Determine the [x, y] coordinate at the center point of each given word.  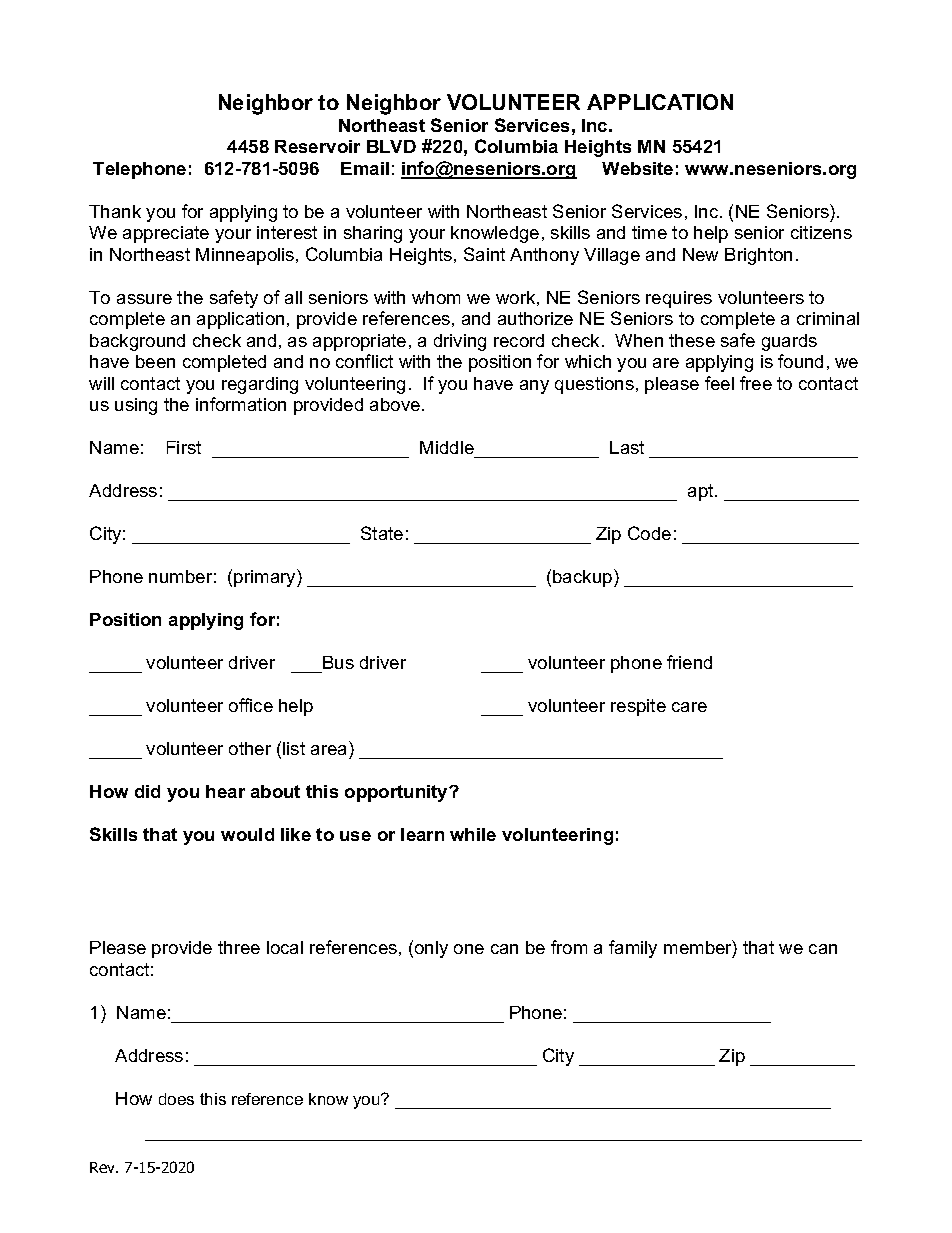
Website [637, 168]
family [633, 949]
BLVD [391, 146]
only [431, 949]
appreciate [166, 234]
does [176, 1099]
